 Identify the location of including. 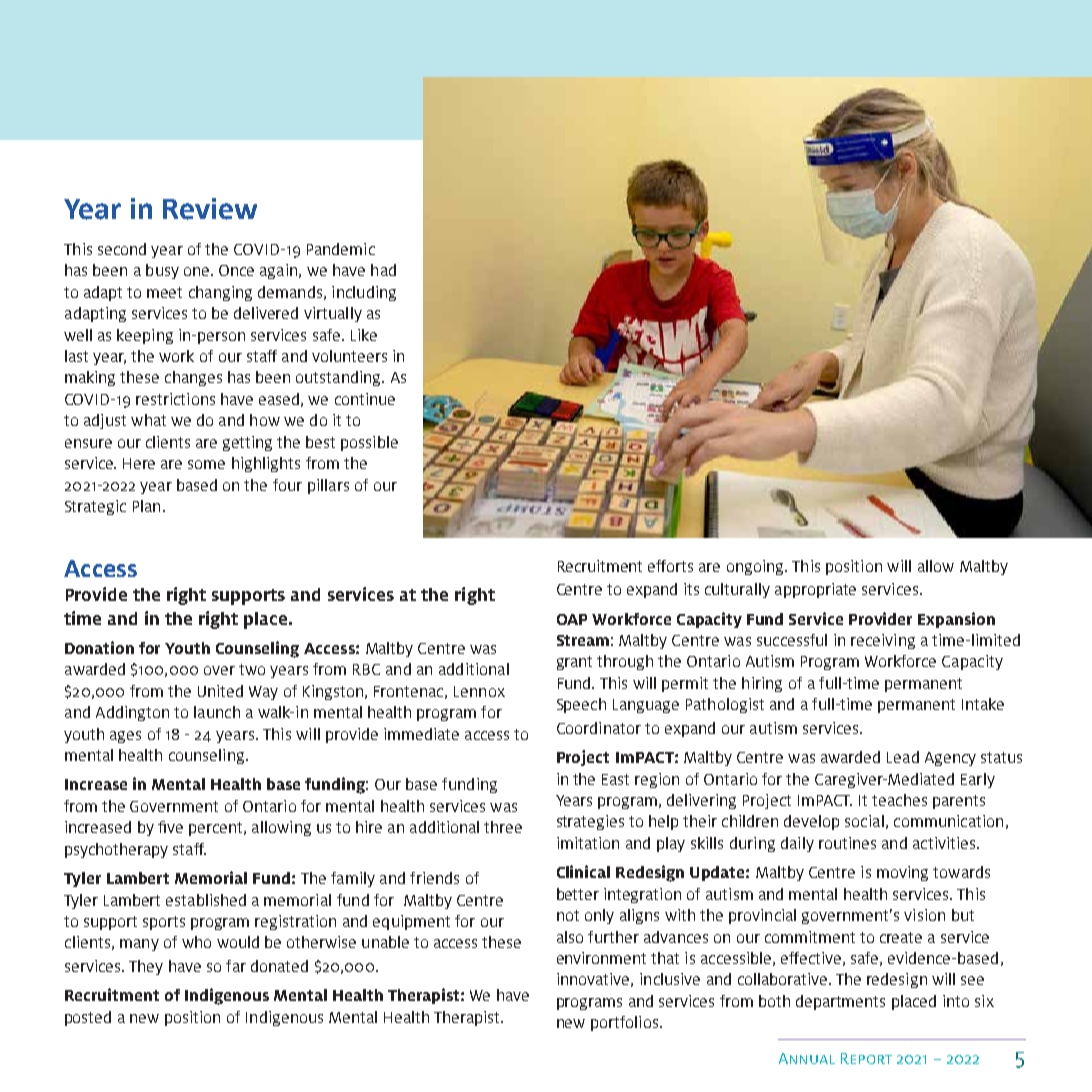
(364, 293).
